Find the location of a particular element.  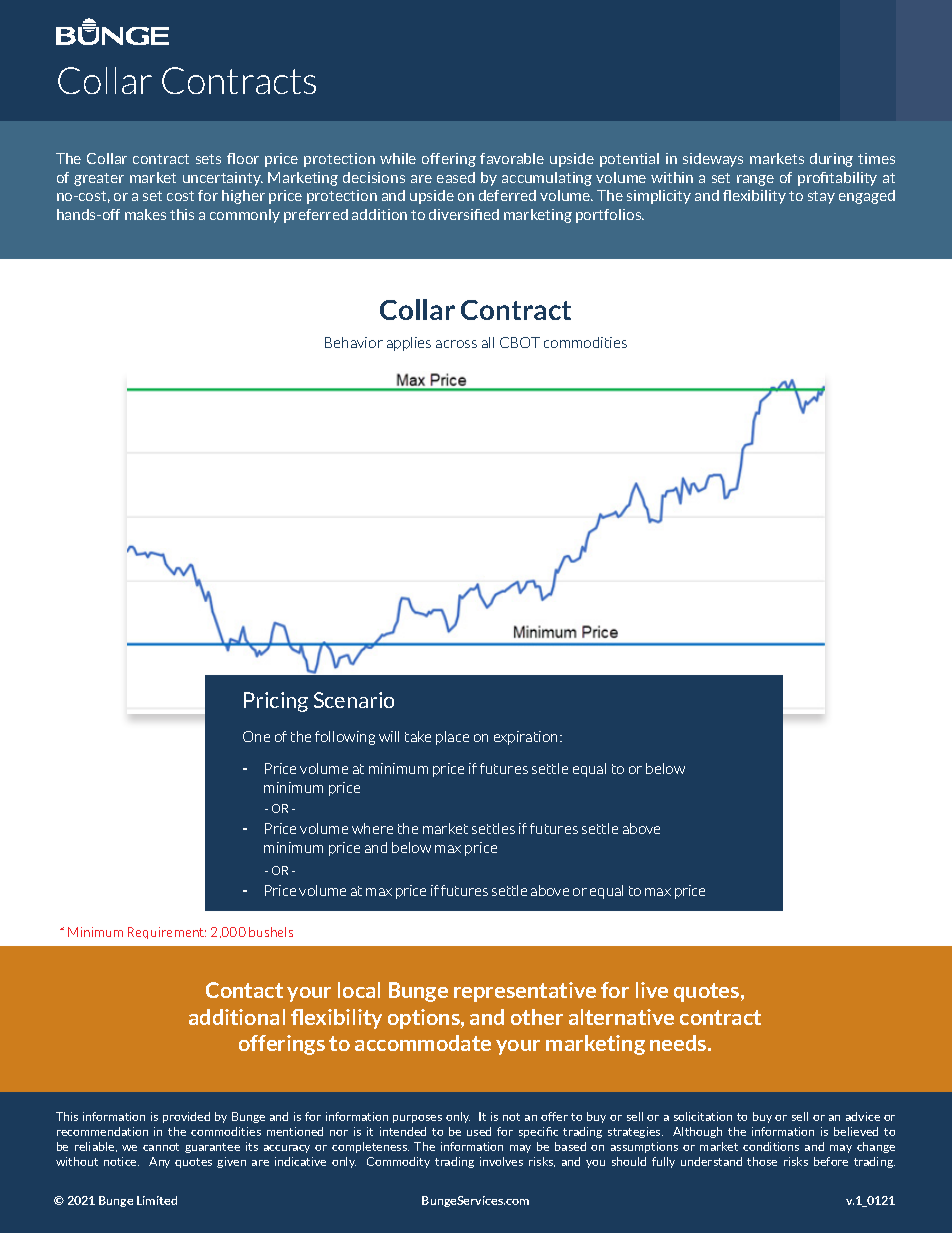

range is located at coordinates (755, 180).
